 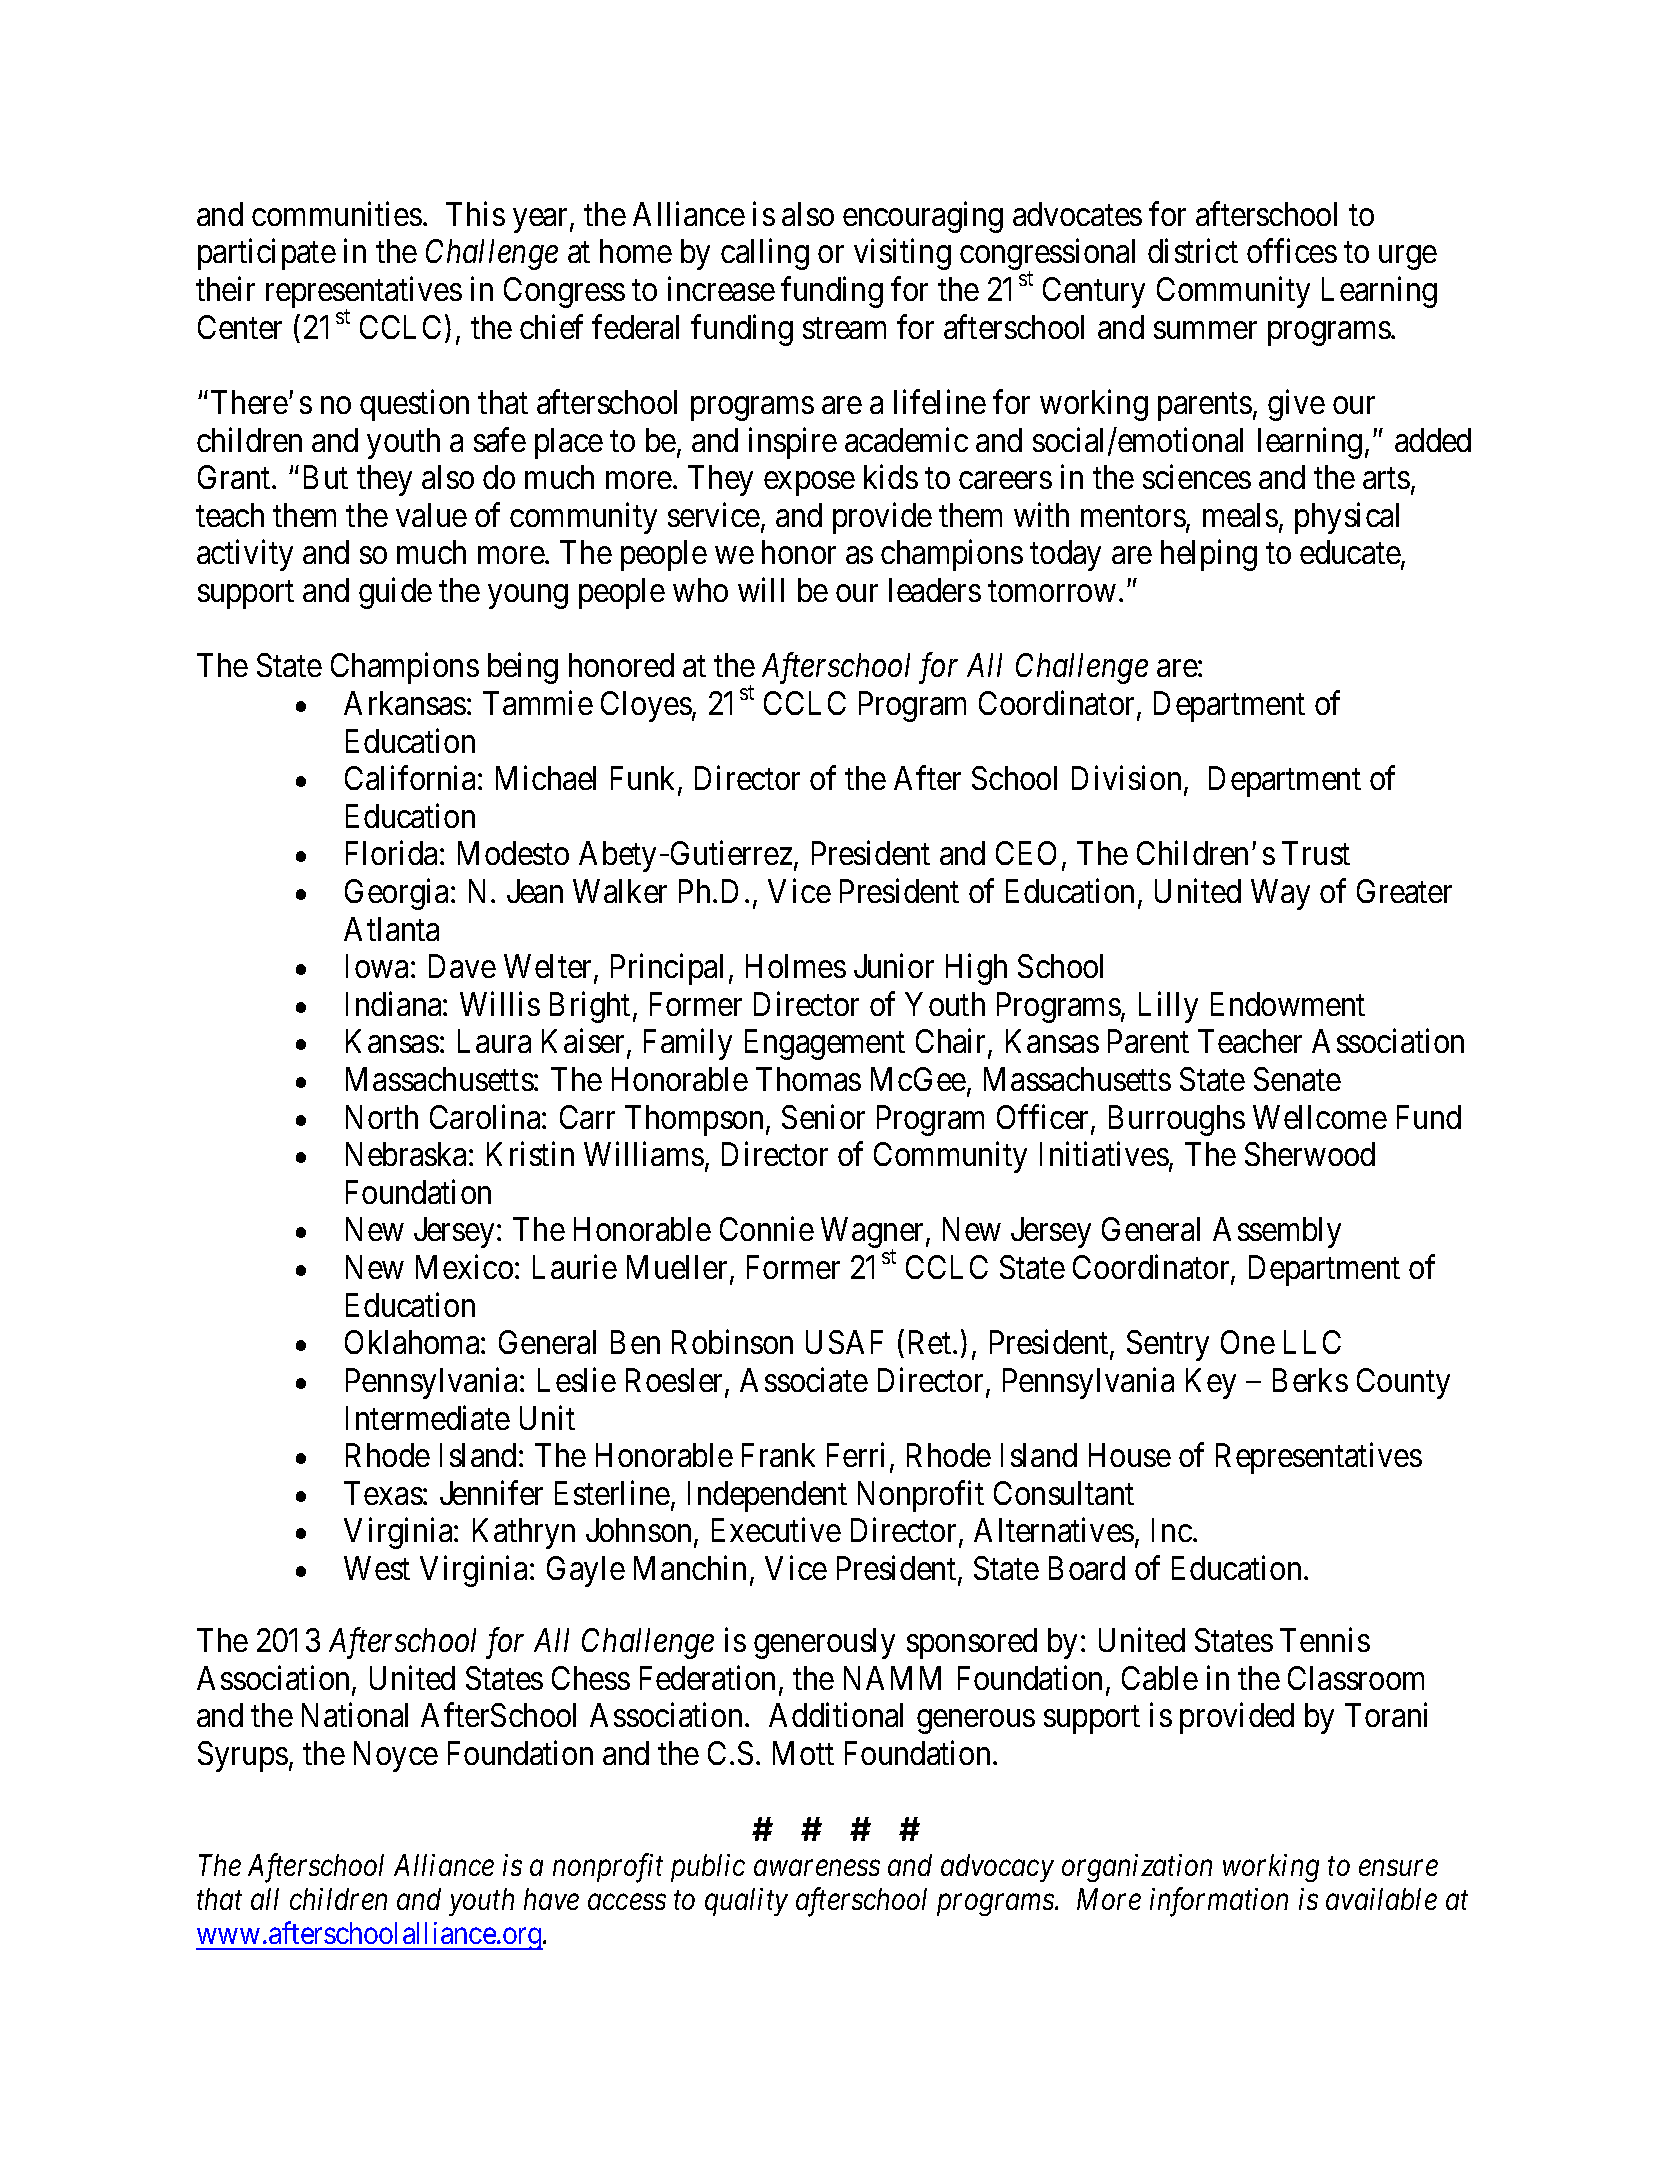 I want to click on leaders, so click(x=935, y=590).
